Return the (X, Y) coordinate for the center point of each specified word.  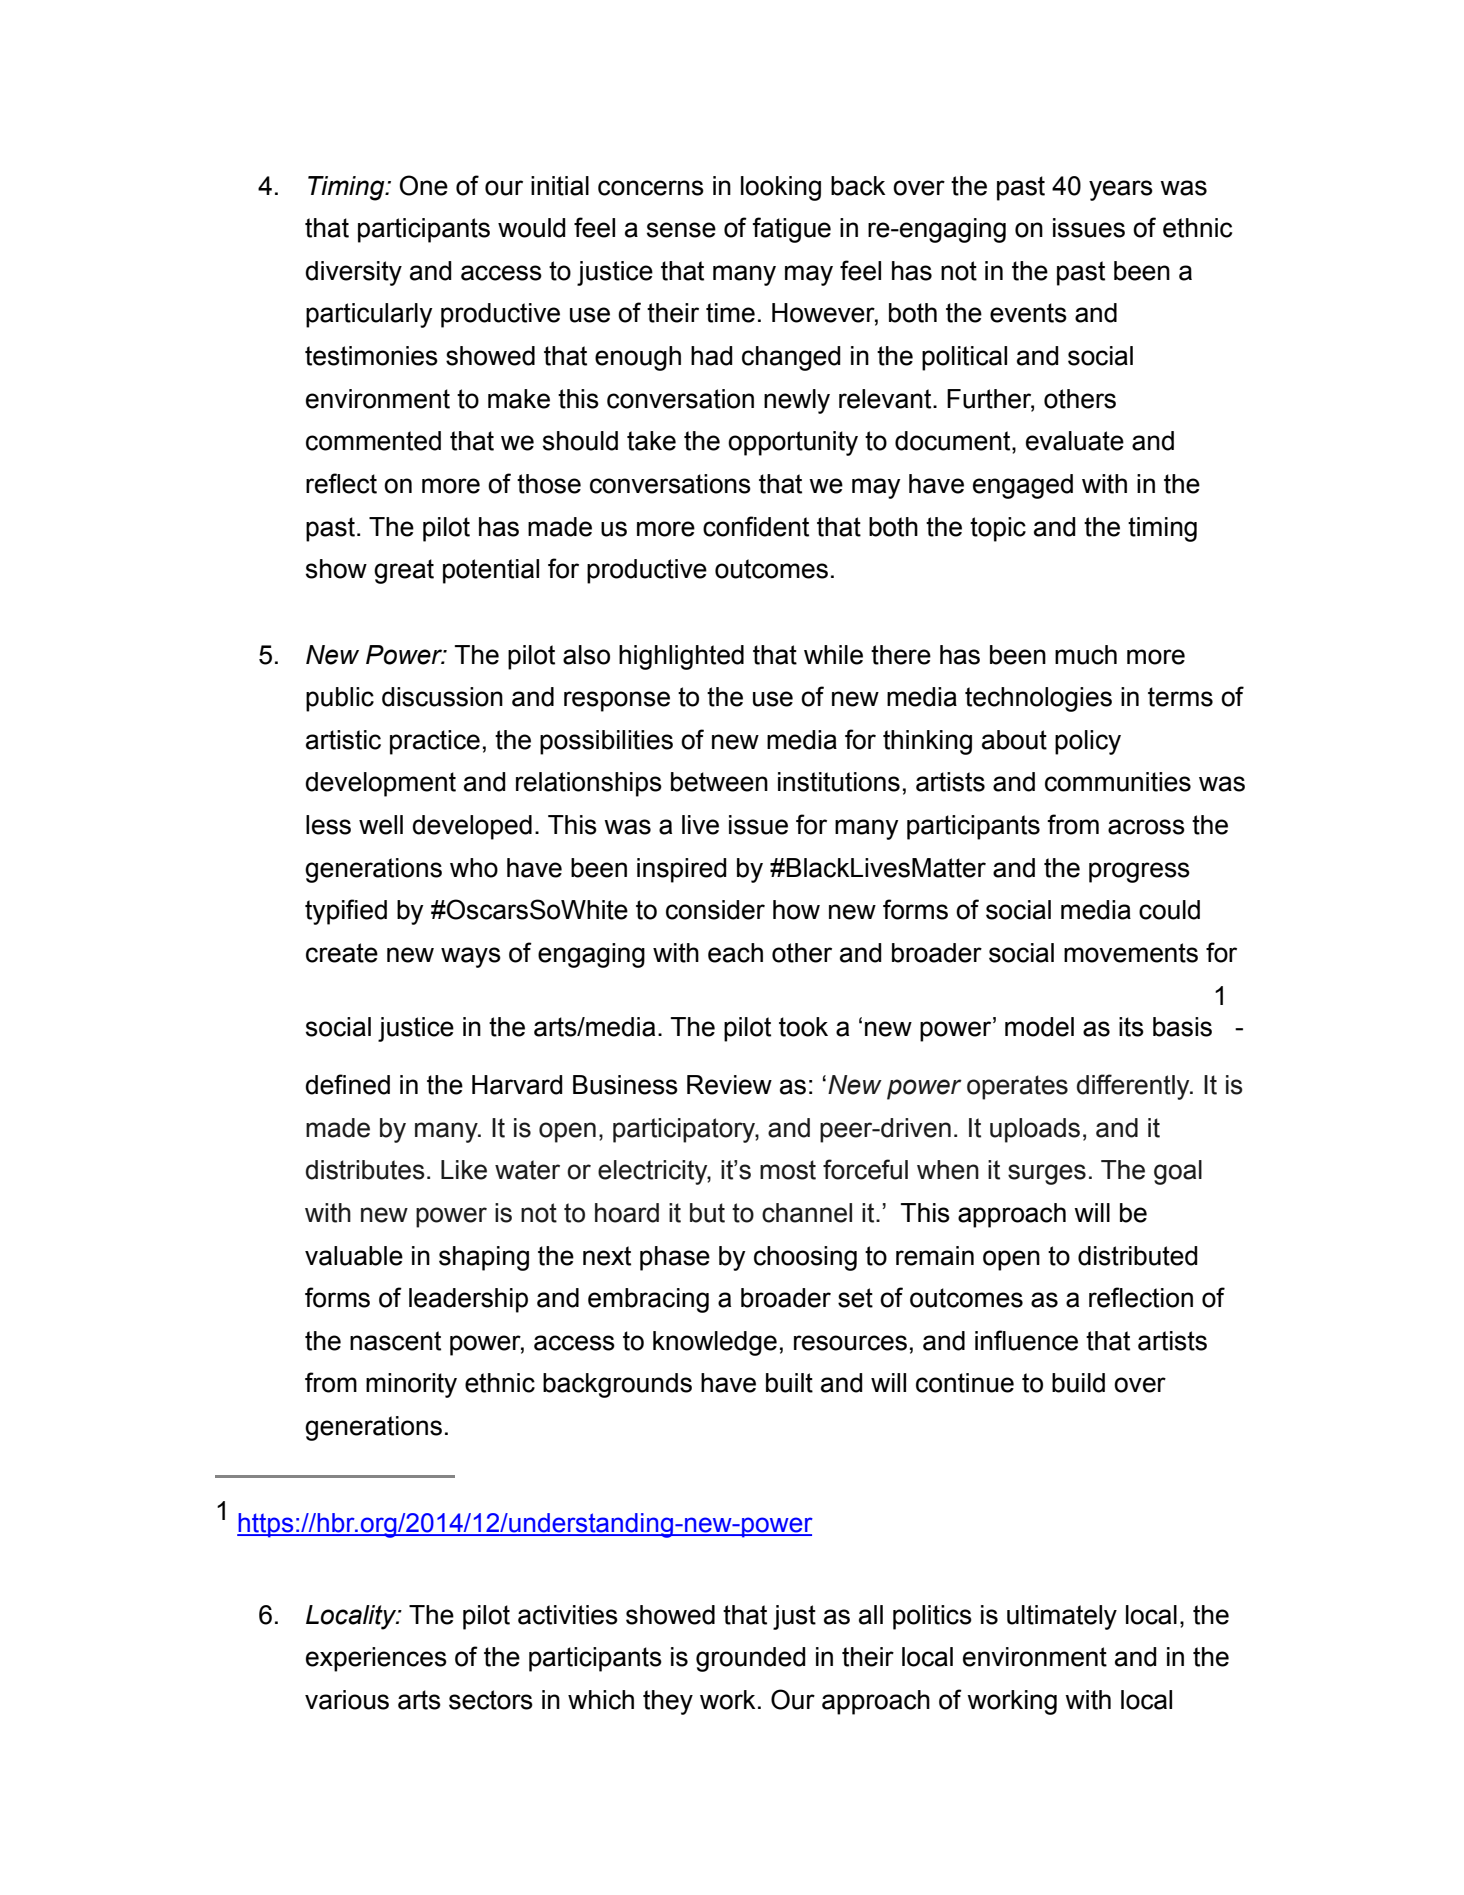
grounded (751, 1659)
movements (1131, 953)
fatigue (791, 230)
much (1086, 655)
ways (471, 957)
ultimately (1062, 1617)
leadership (468, 1300)
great (404, 571)
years (1121, 190)
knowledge (715, 1343)
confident (756, 526)
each (735, 953)
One (424, 185)
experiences (376, 1659)
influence (1026, 1340)
